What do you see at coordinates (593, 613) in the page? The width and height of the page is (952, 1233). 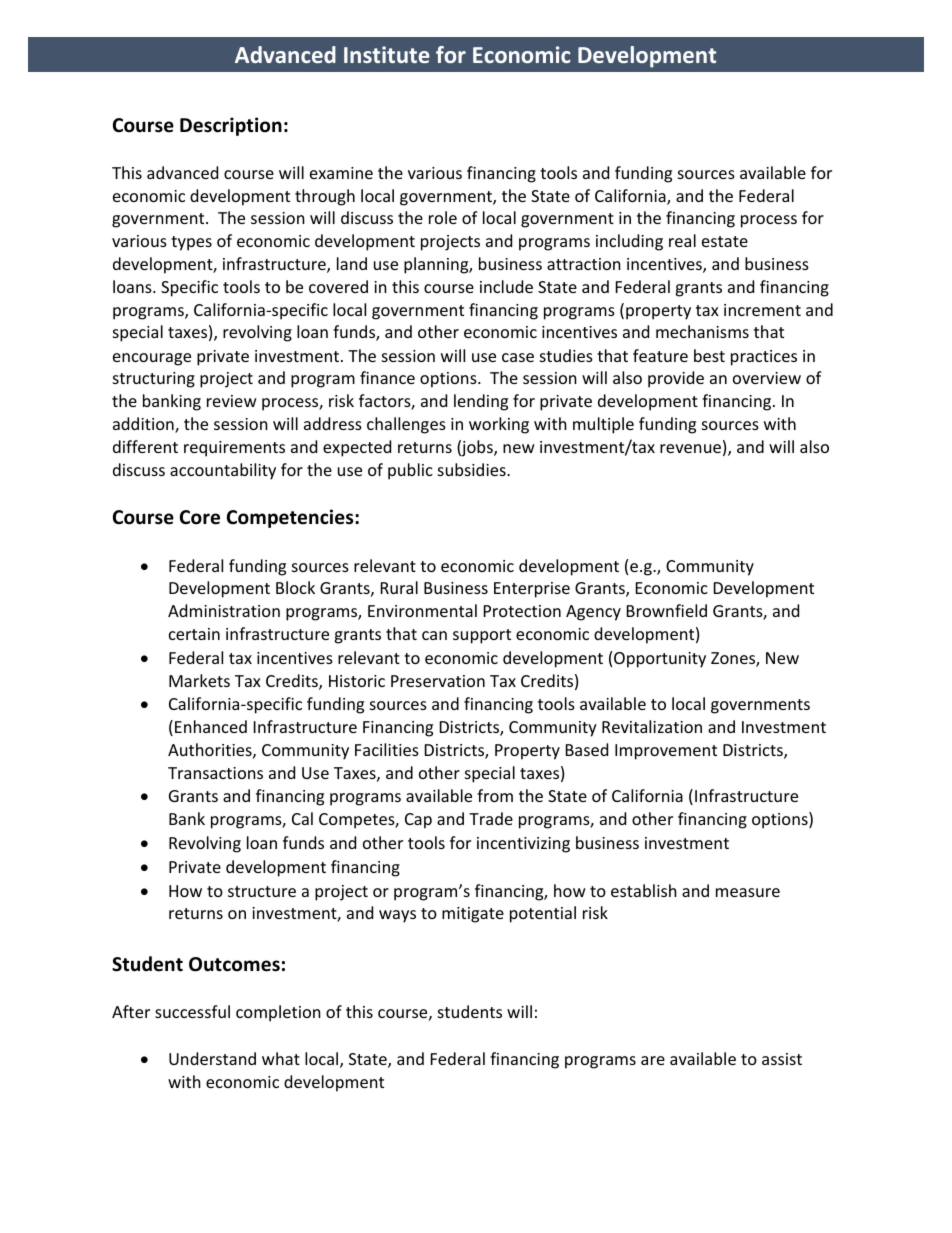 I see `Agency` at bounding box center [593, 613].
